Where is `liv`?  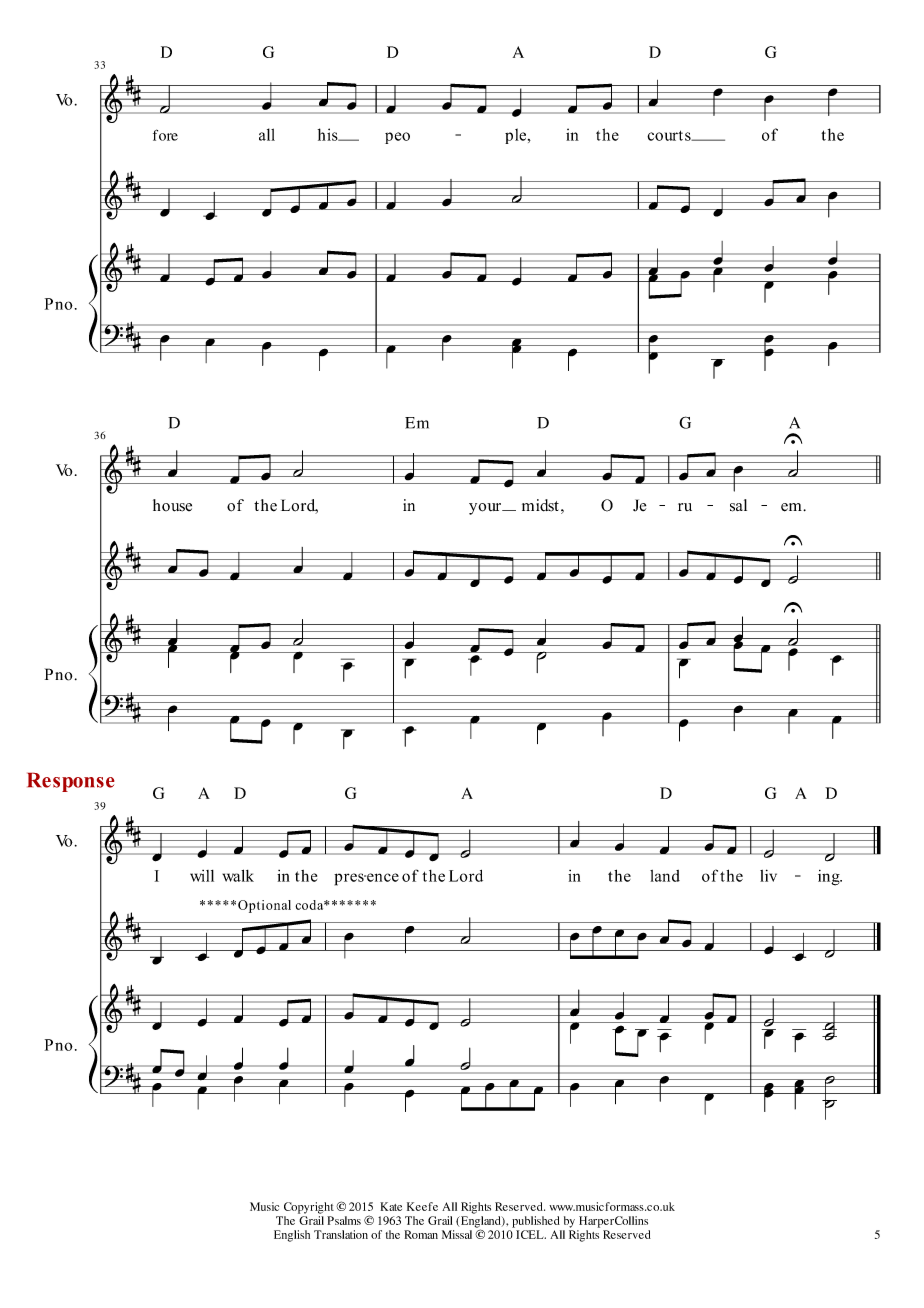 liv is located at coordinates (768, 875).
